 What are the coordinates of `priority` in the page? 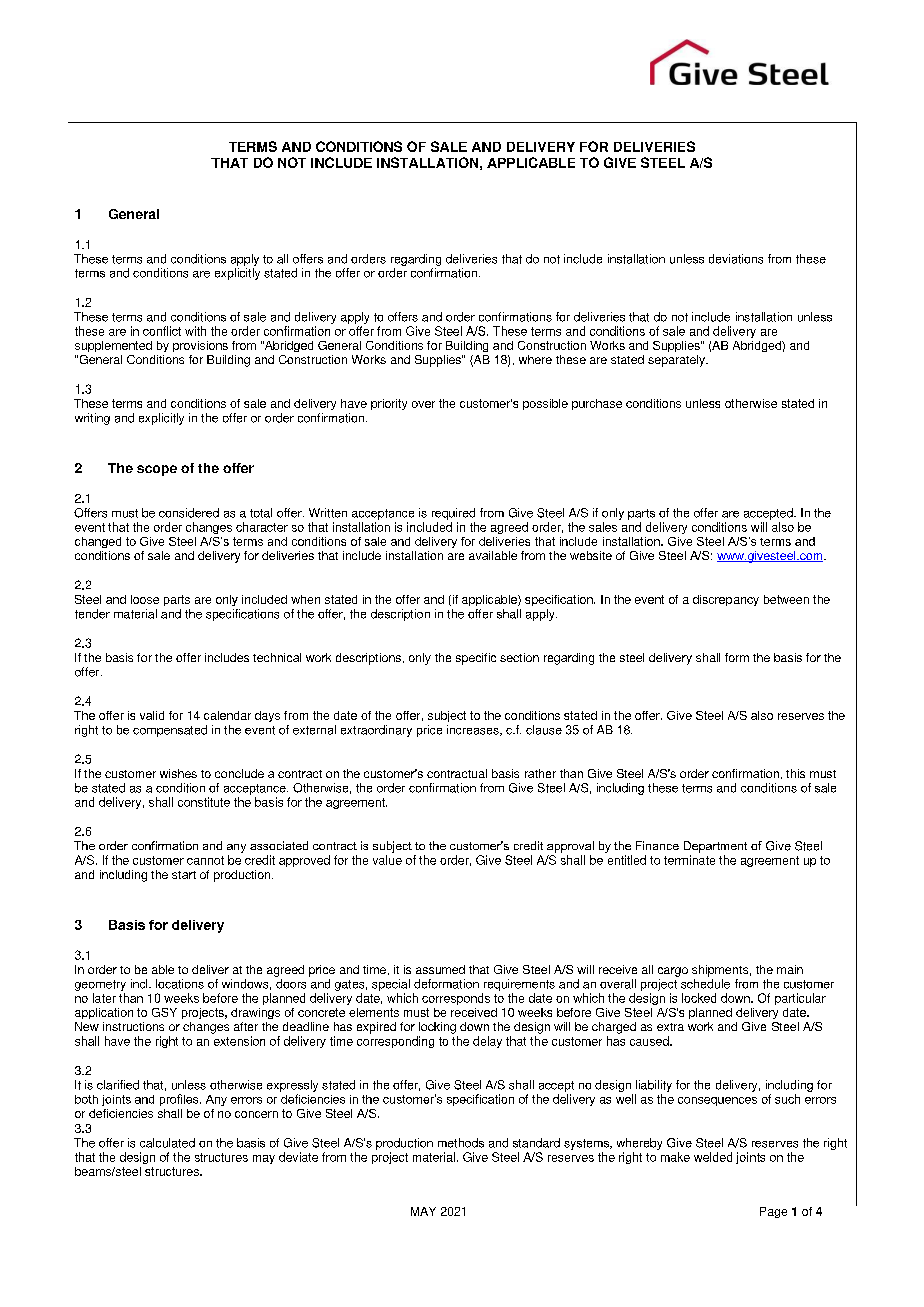 It's located at (389, 404).
